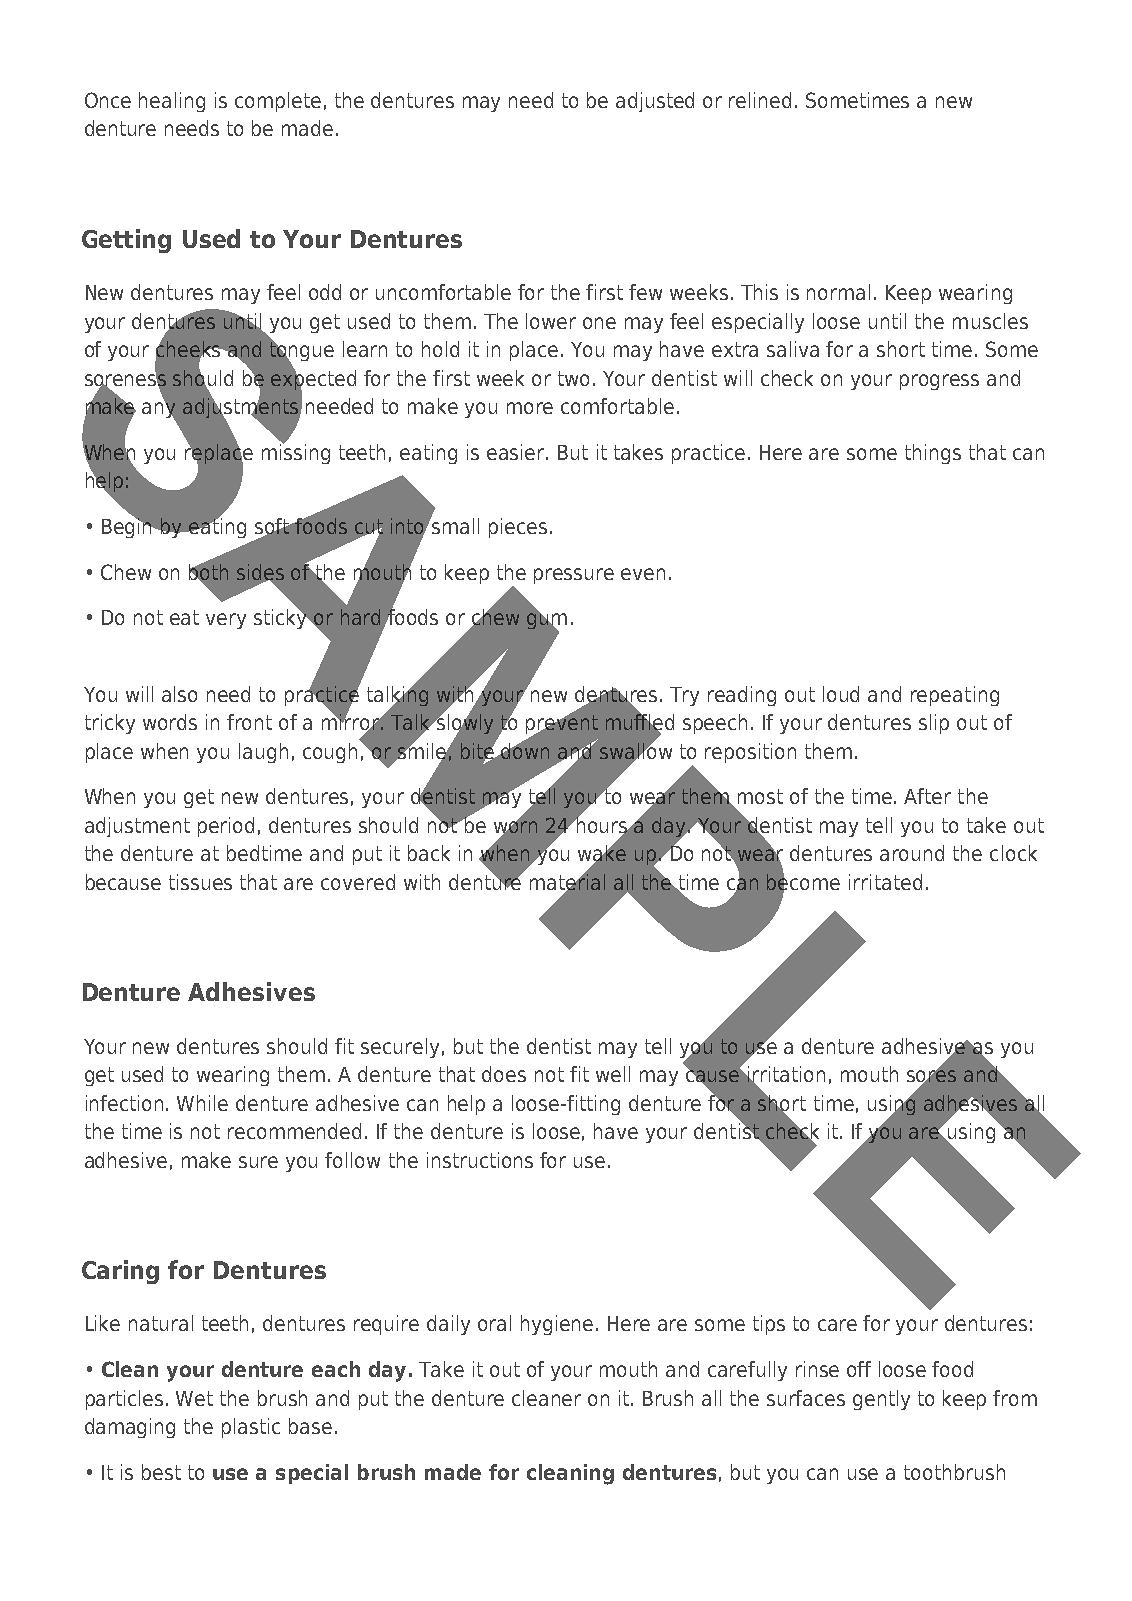  What do you see at coordinates (885, 882) in the screenshot?
I see `irritated` at bounding box center [885, 882].
